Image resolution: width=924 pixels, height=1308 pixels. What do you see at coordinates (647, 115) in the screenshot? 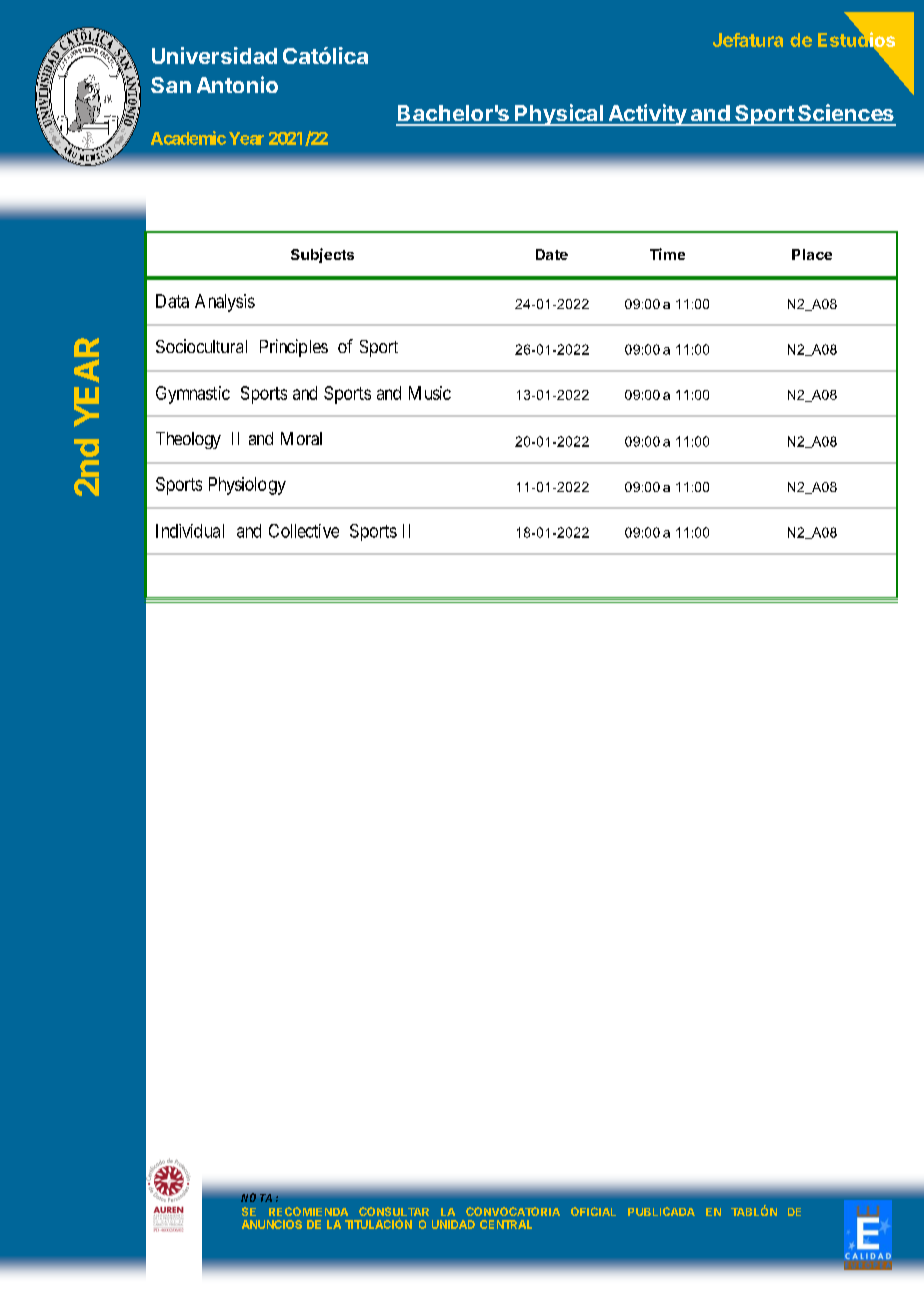
I see `Activity` at bounding box center [647, 115].
